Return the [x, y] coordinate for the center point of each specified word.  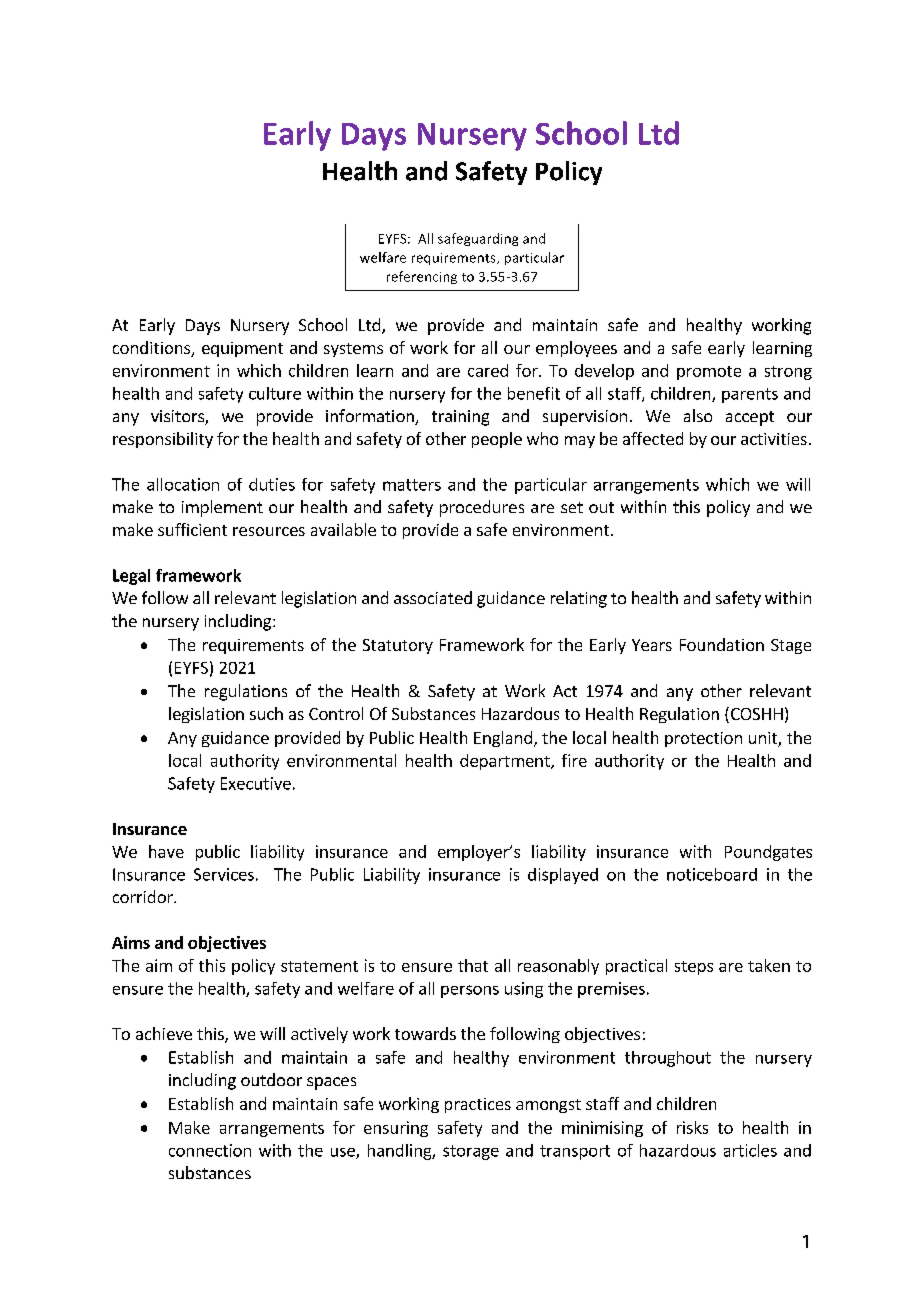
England [503, 739]
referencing [422, 277]
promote [709, 373]
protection [703, 739]
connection [210, 1150]
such [266, 713]
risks [692, 1127]
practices [478, 1105]
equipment [242, 349]
